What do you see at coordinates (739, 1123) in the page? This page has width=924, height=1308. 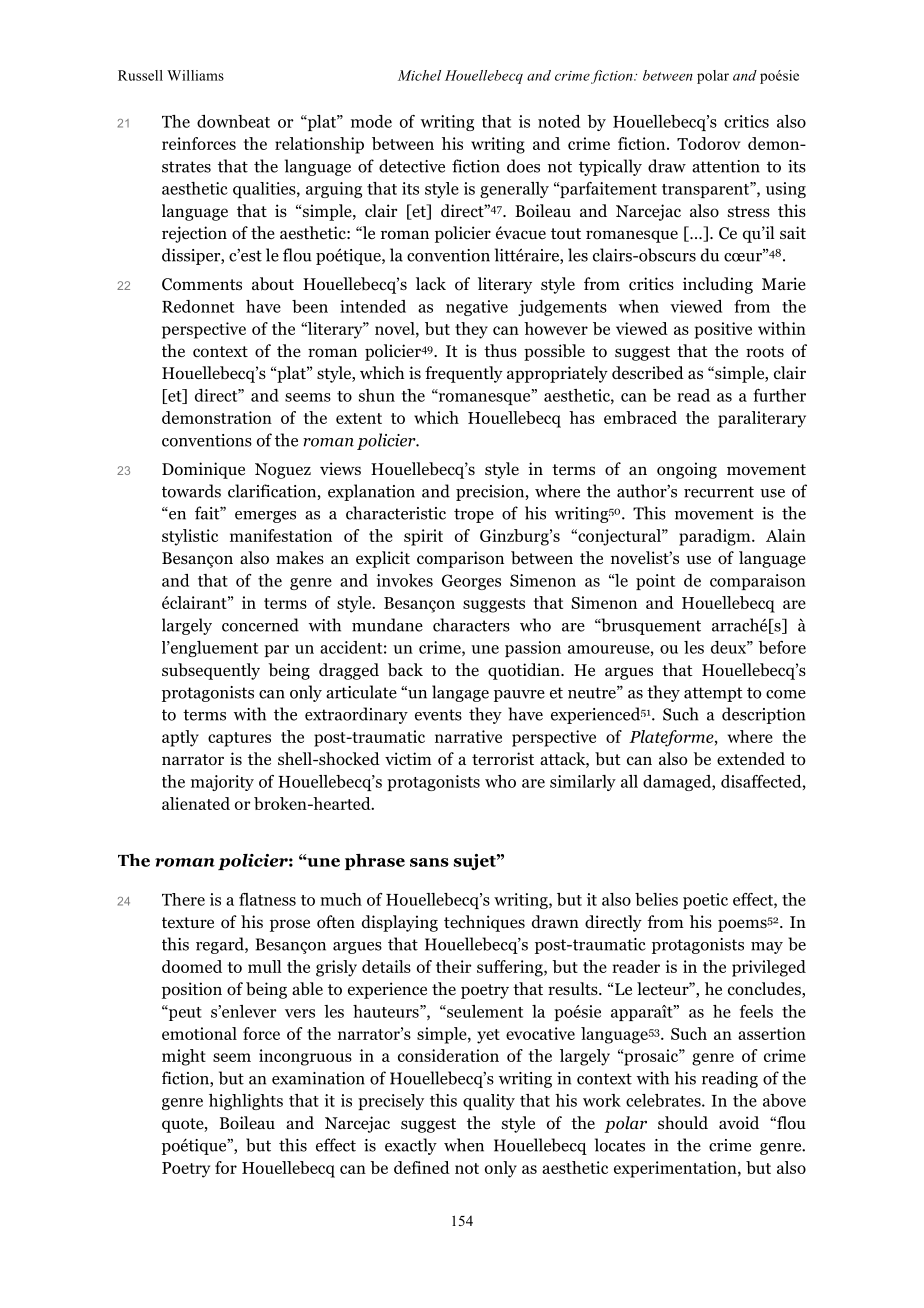 I see `avoid` at bounding box center [739, 1123].
